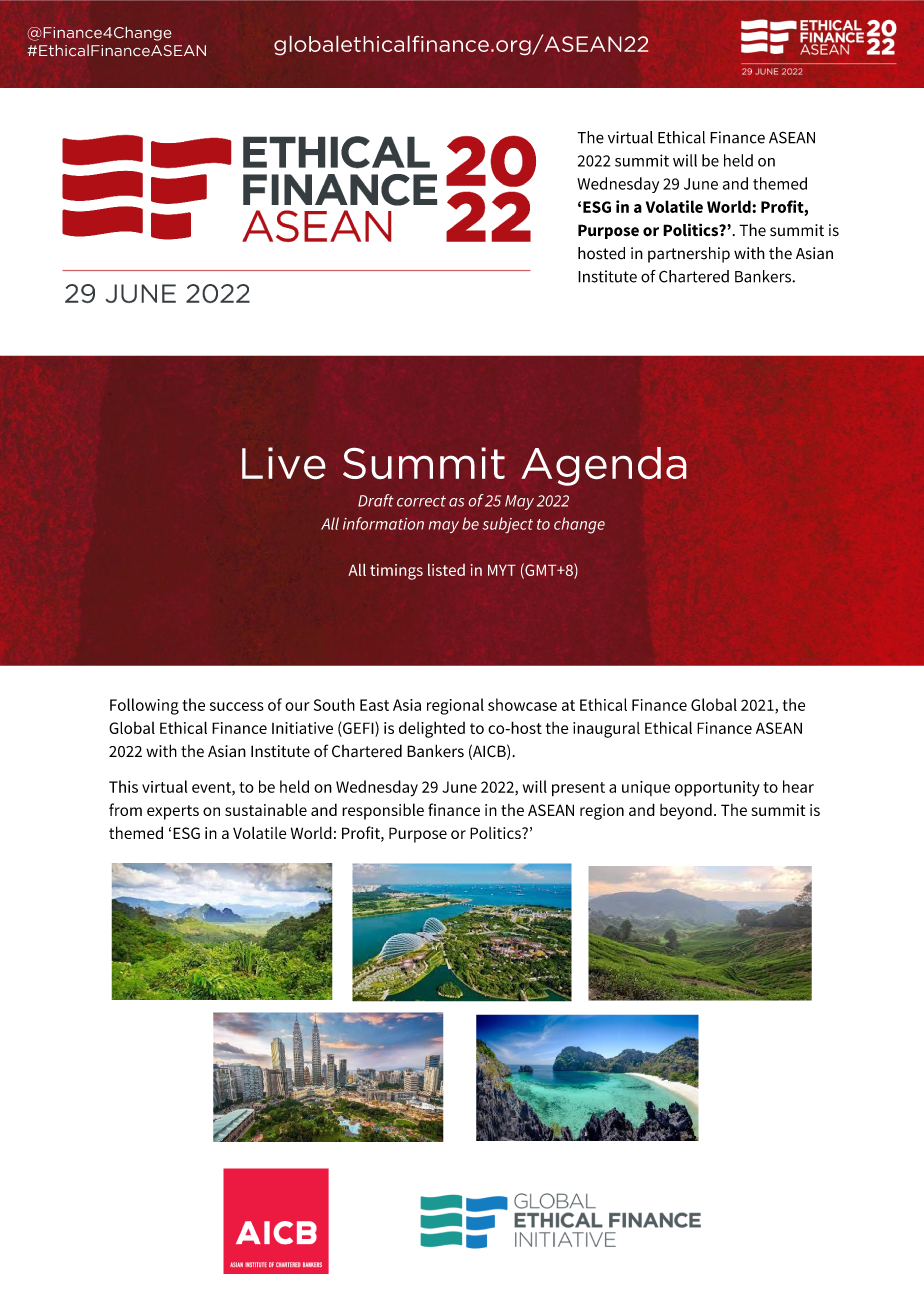 Image resolution: width=924 pixels, height=1308 pixels. What do you see at coordinates (507, 525) in the screenshot?
I see `subject` at bounding box center [507, 525].
